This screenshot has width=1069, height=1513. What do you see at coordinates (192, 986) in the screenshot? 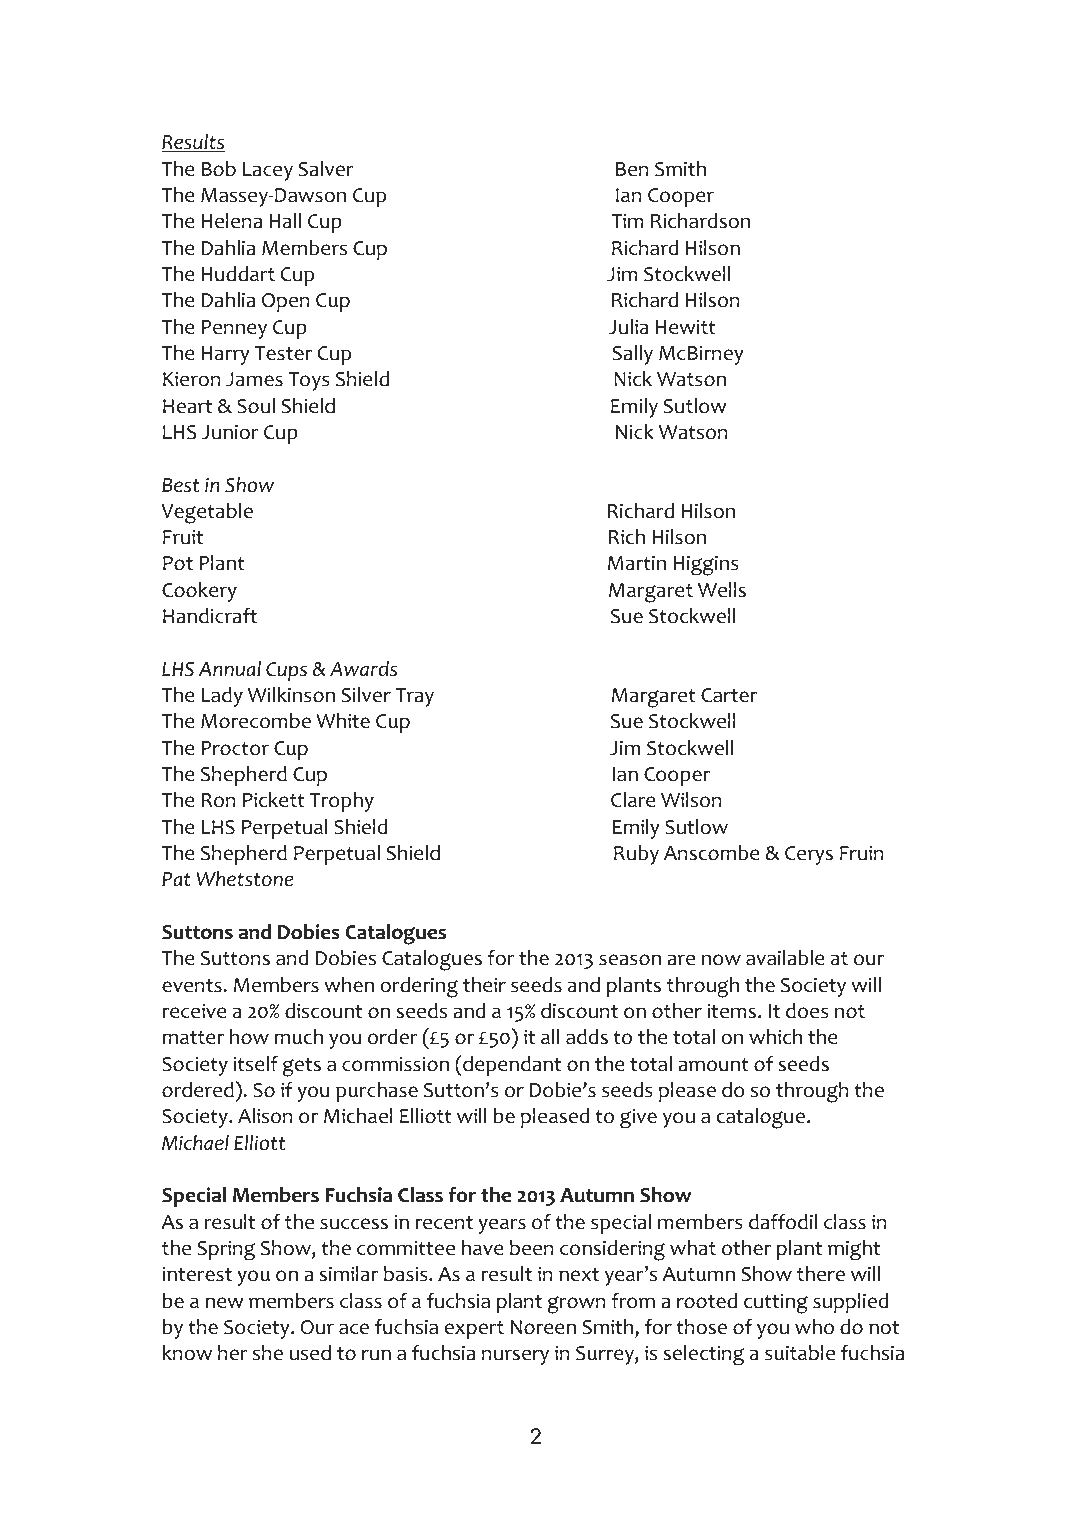
I see `events` at bounding box center [192, 986].
